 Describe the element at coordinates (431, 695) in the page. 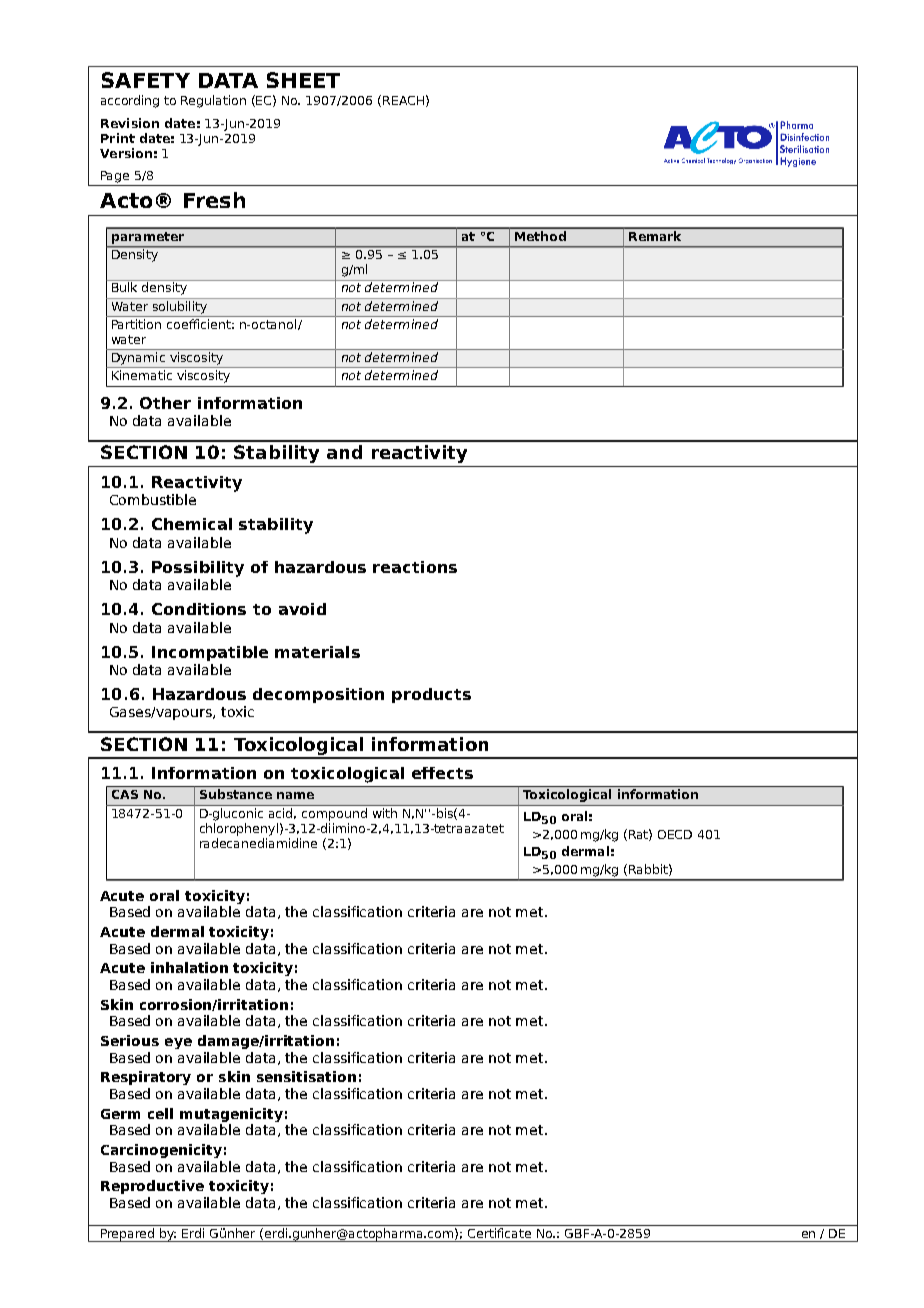

I see `products` at that location.
